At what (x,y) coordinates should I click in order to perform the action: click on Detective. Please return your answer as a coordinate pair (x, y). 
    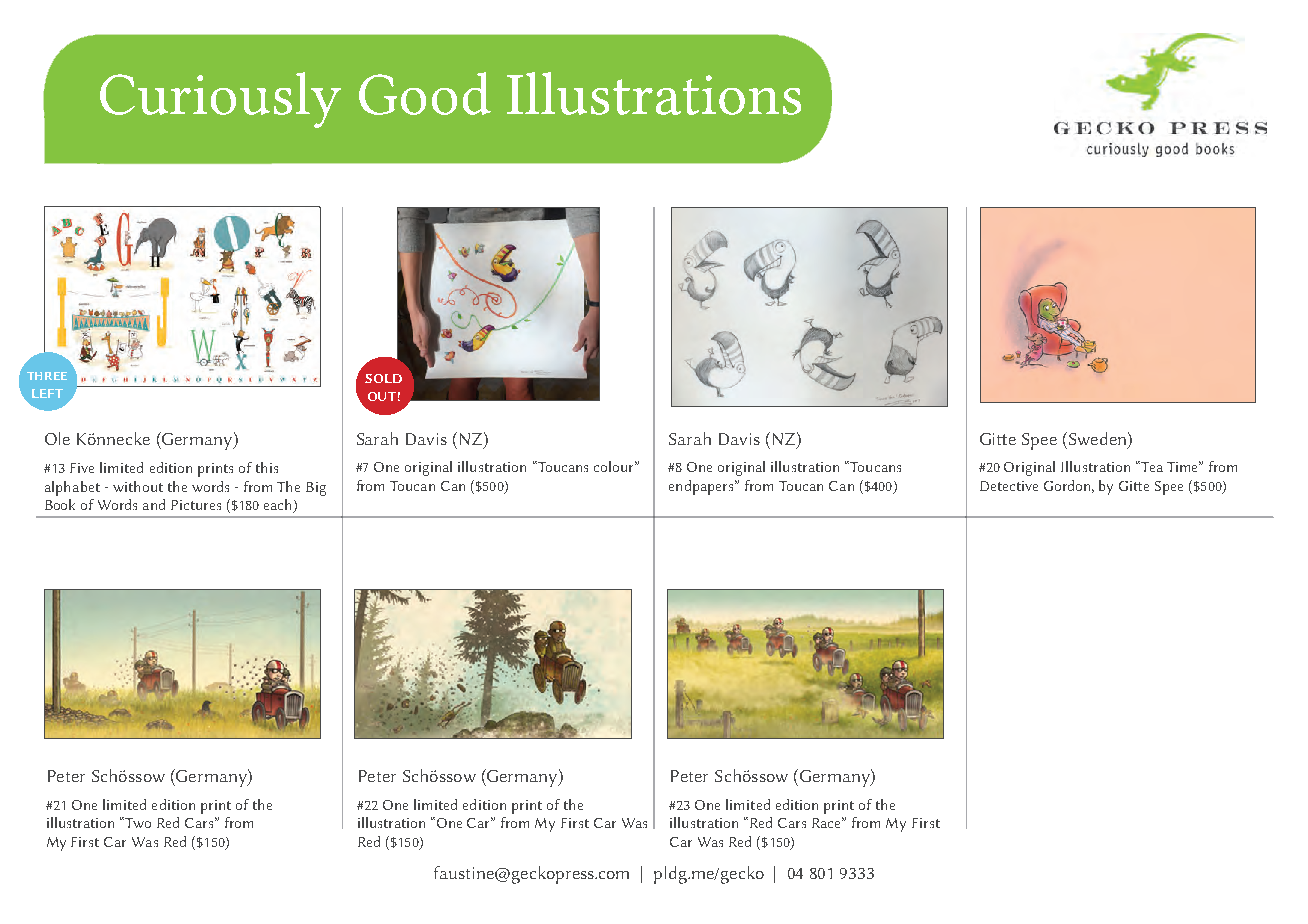
    Looking at the image, I should click on (1009, 486).
